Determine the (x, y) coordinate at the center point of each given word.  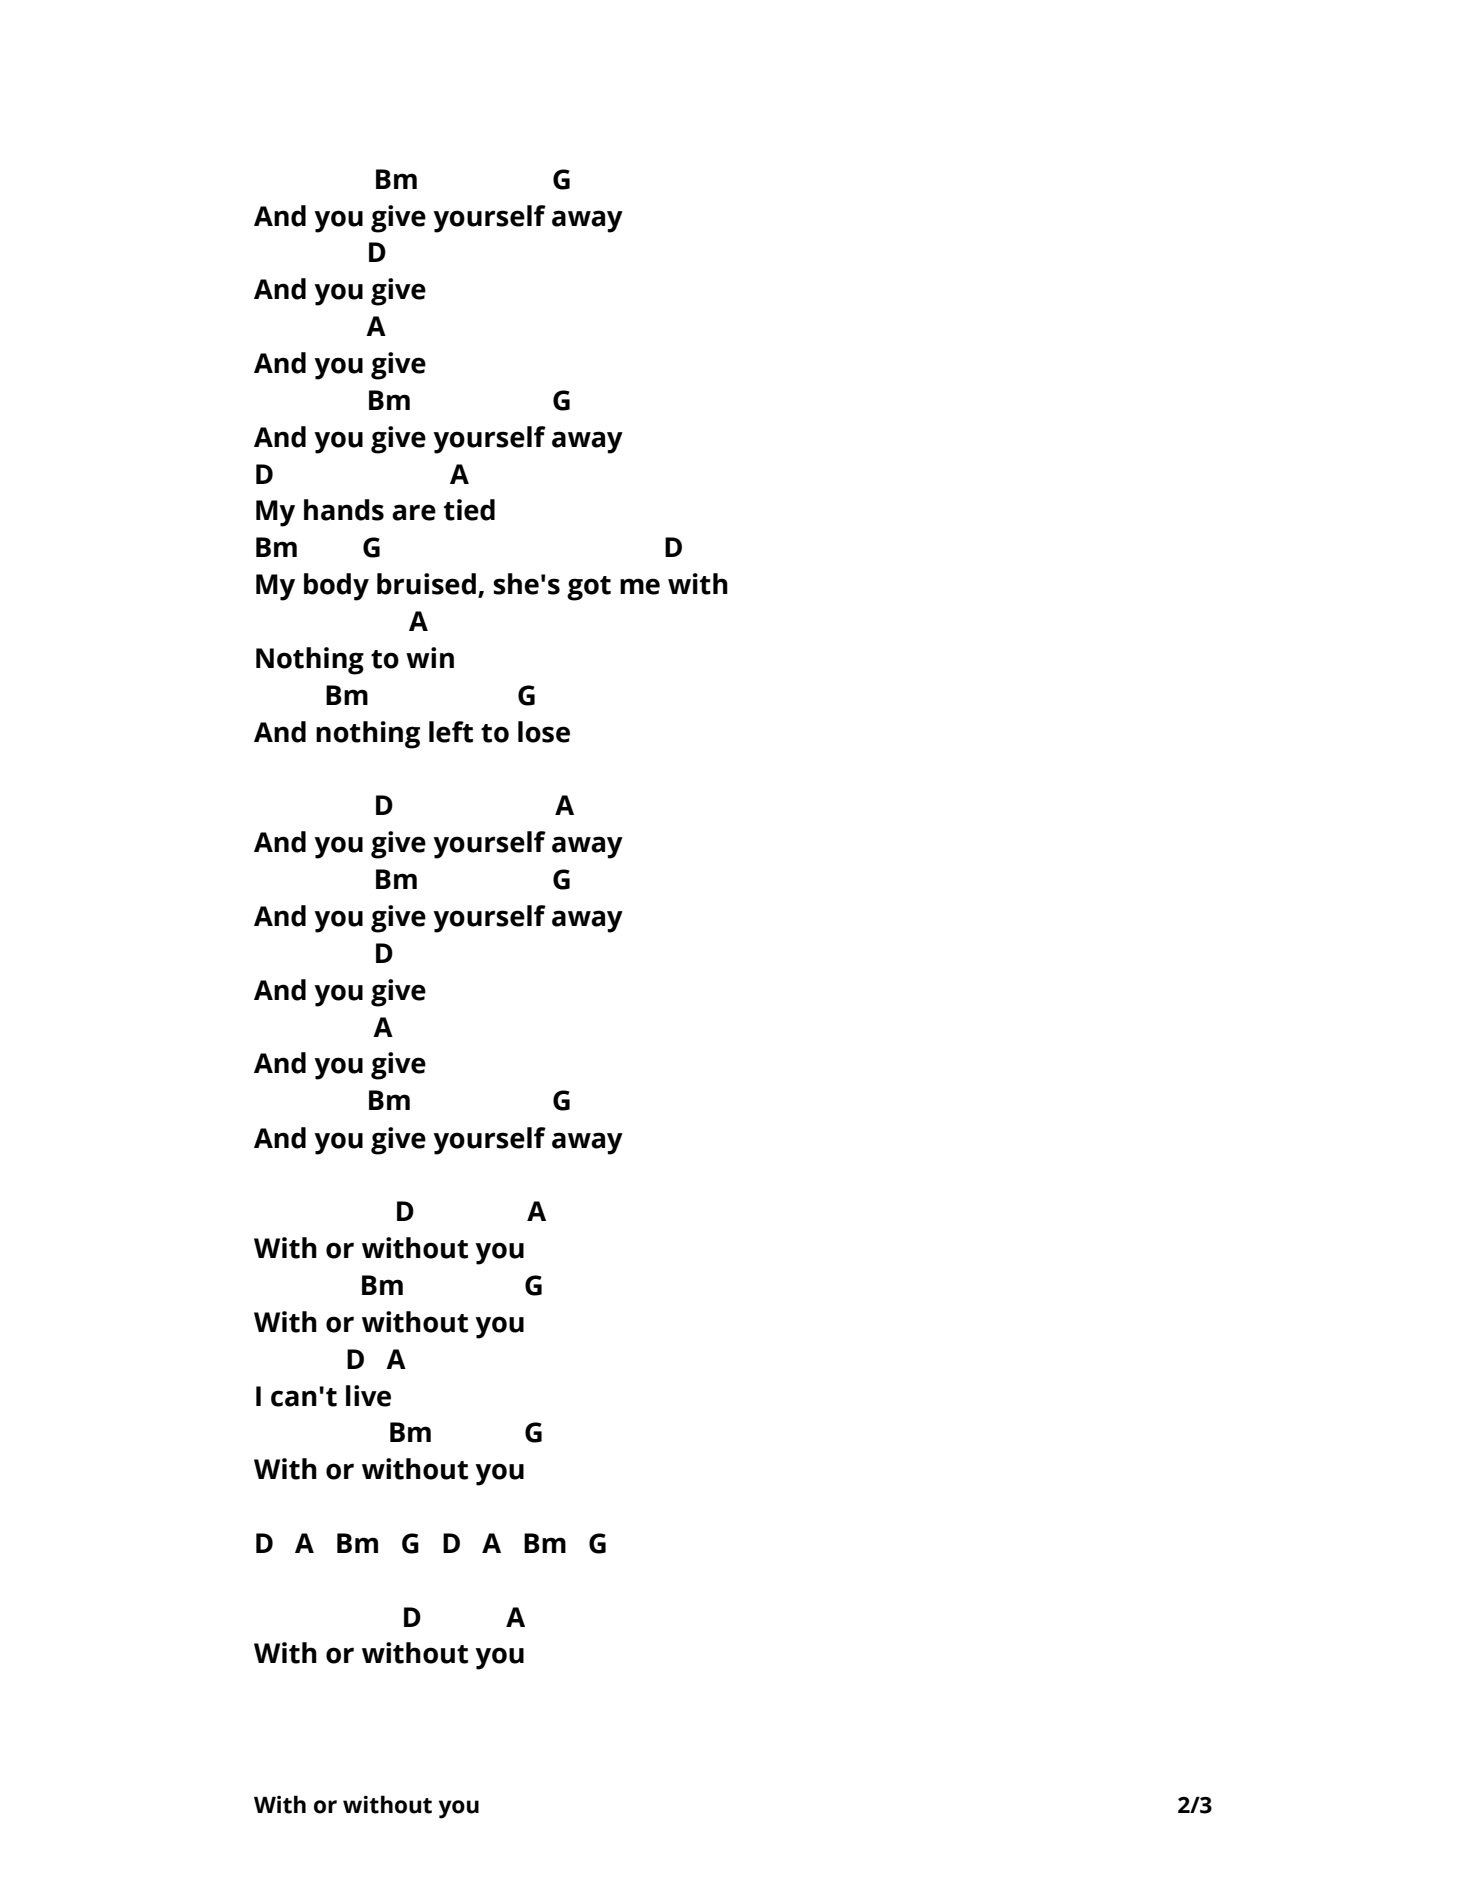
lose (544, 732)
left (451, 732)
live (368, 1396)
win (430, 657)
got (589, 588)
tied (469, 510)
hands (344, 510)
